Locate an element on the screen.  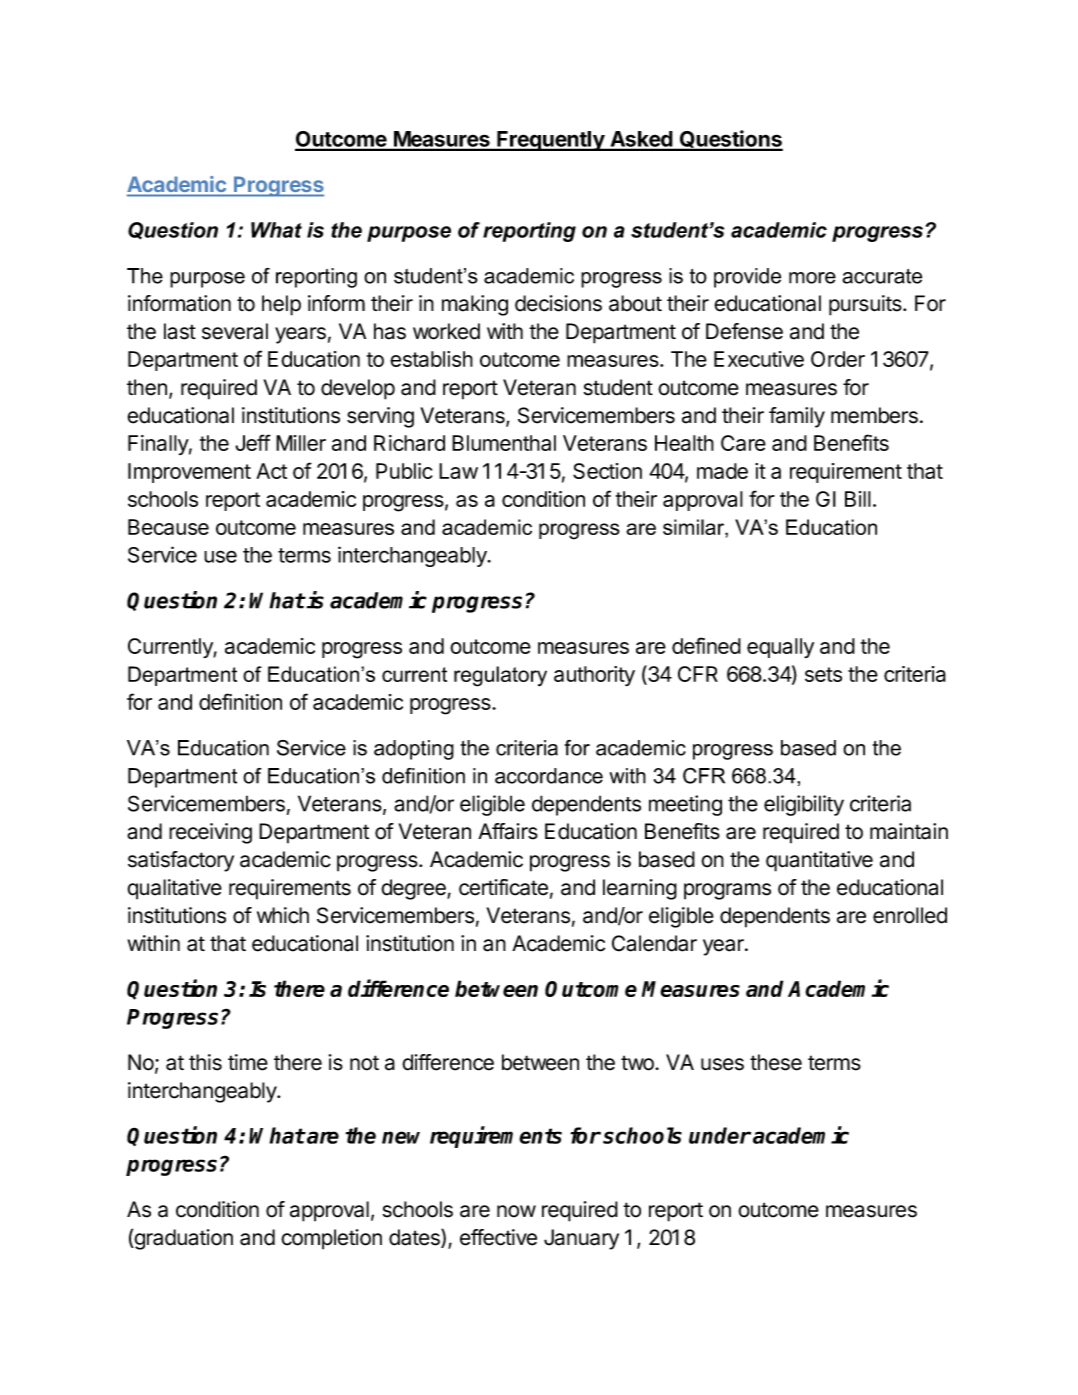
quantitative is located at coordinates (819, 861).
